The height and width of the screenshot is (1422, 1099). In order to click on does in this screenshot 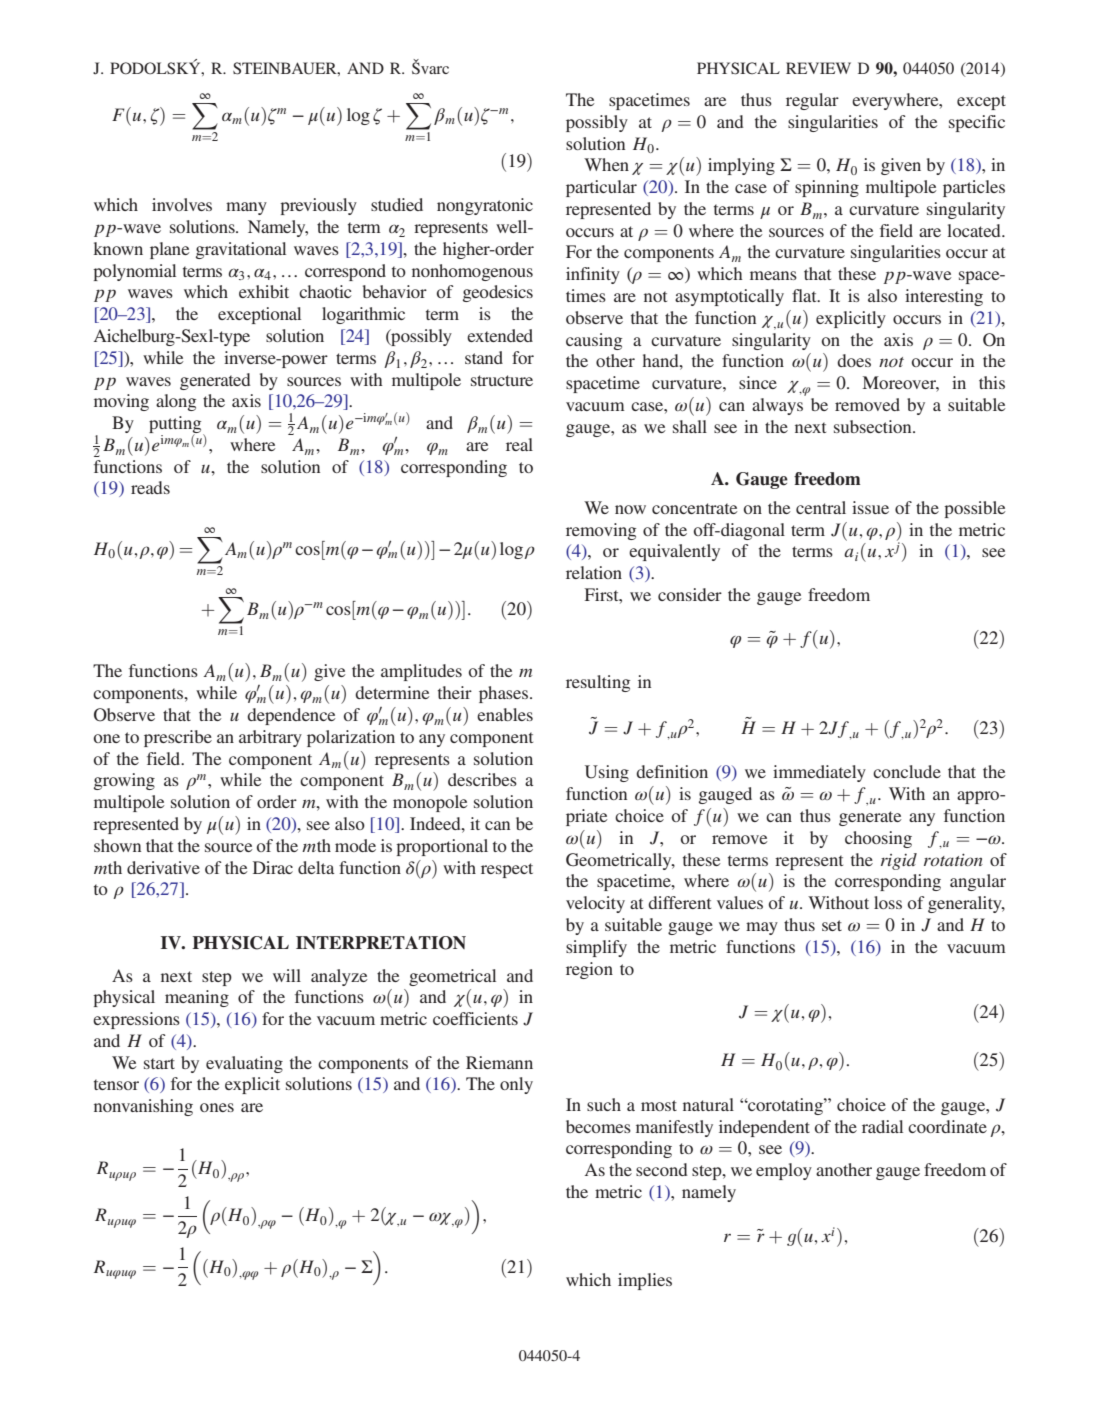, I will do `click(854, 360)`.
